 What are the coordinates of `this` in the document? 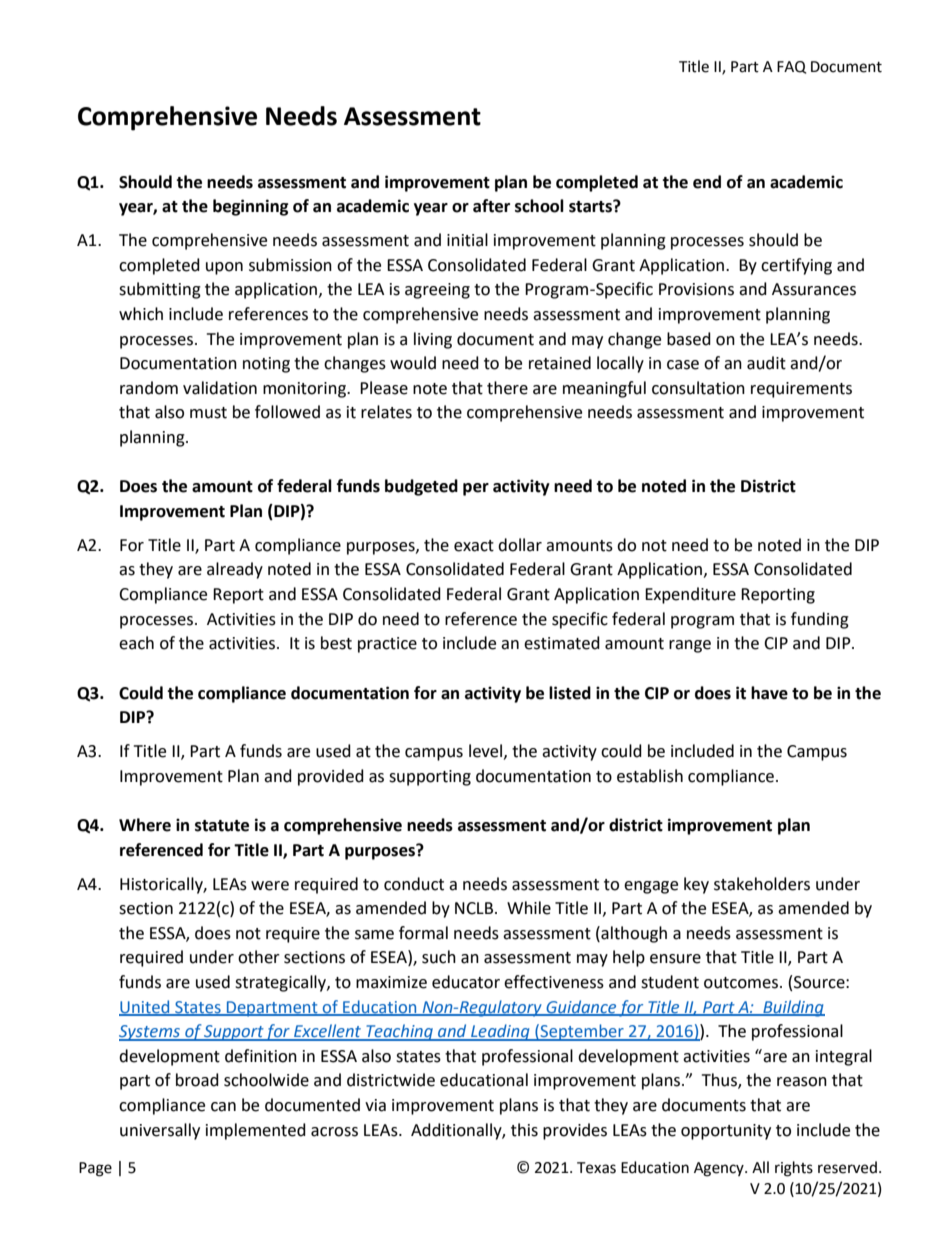 It's located at (524, 1130).
